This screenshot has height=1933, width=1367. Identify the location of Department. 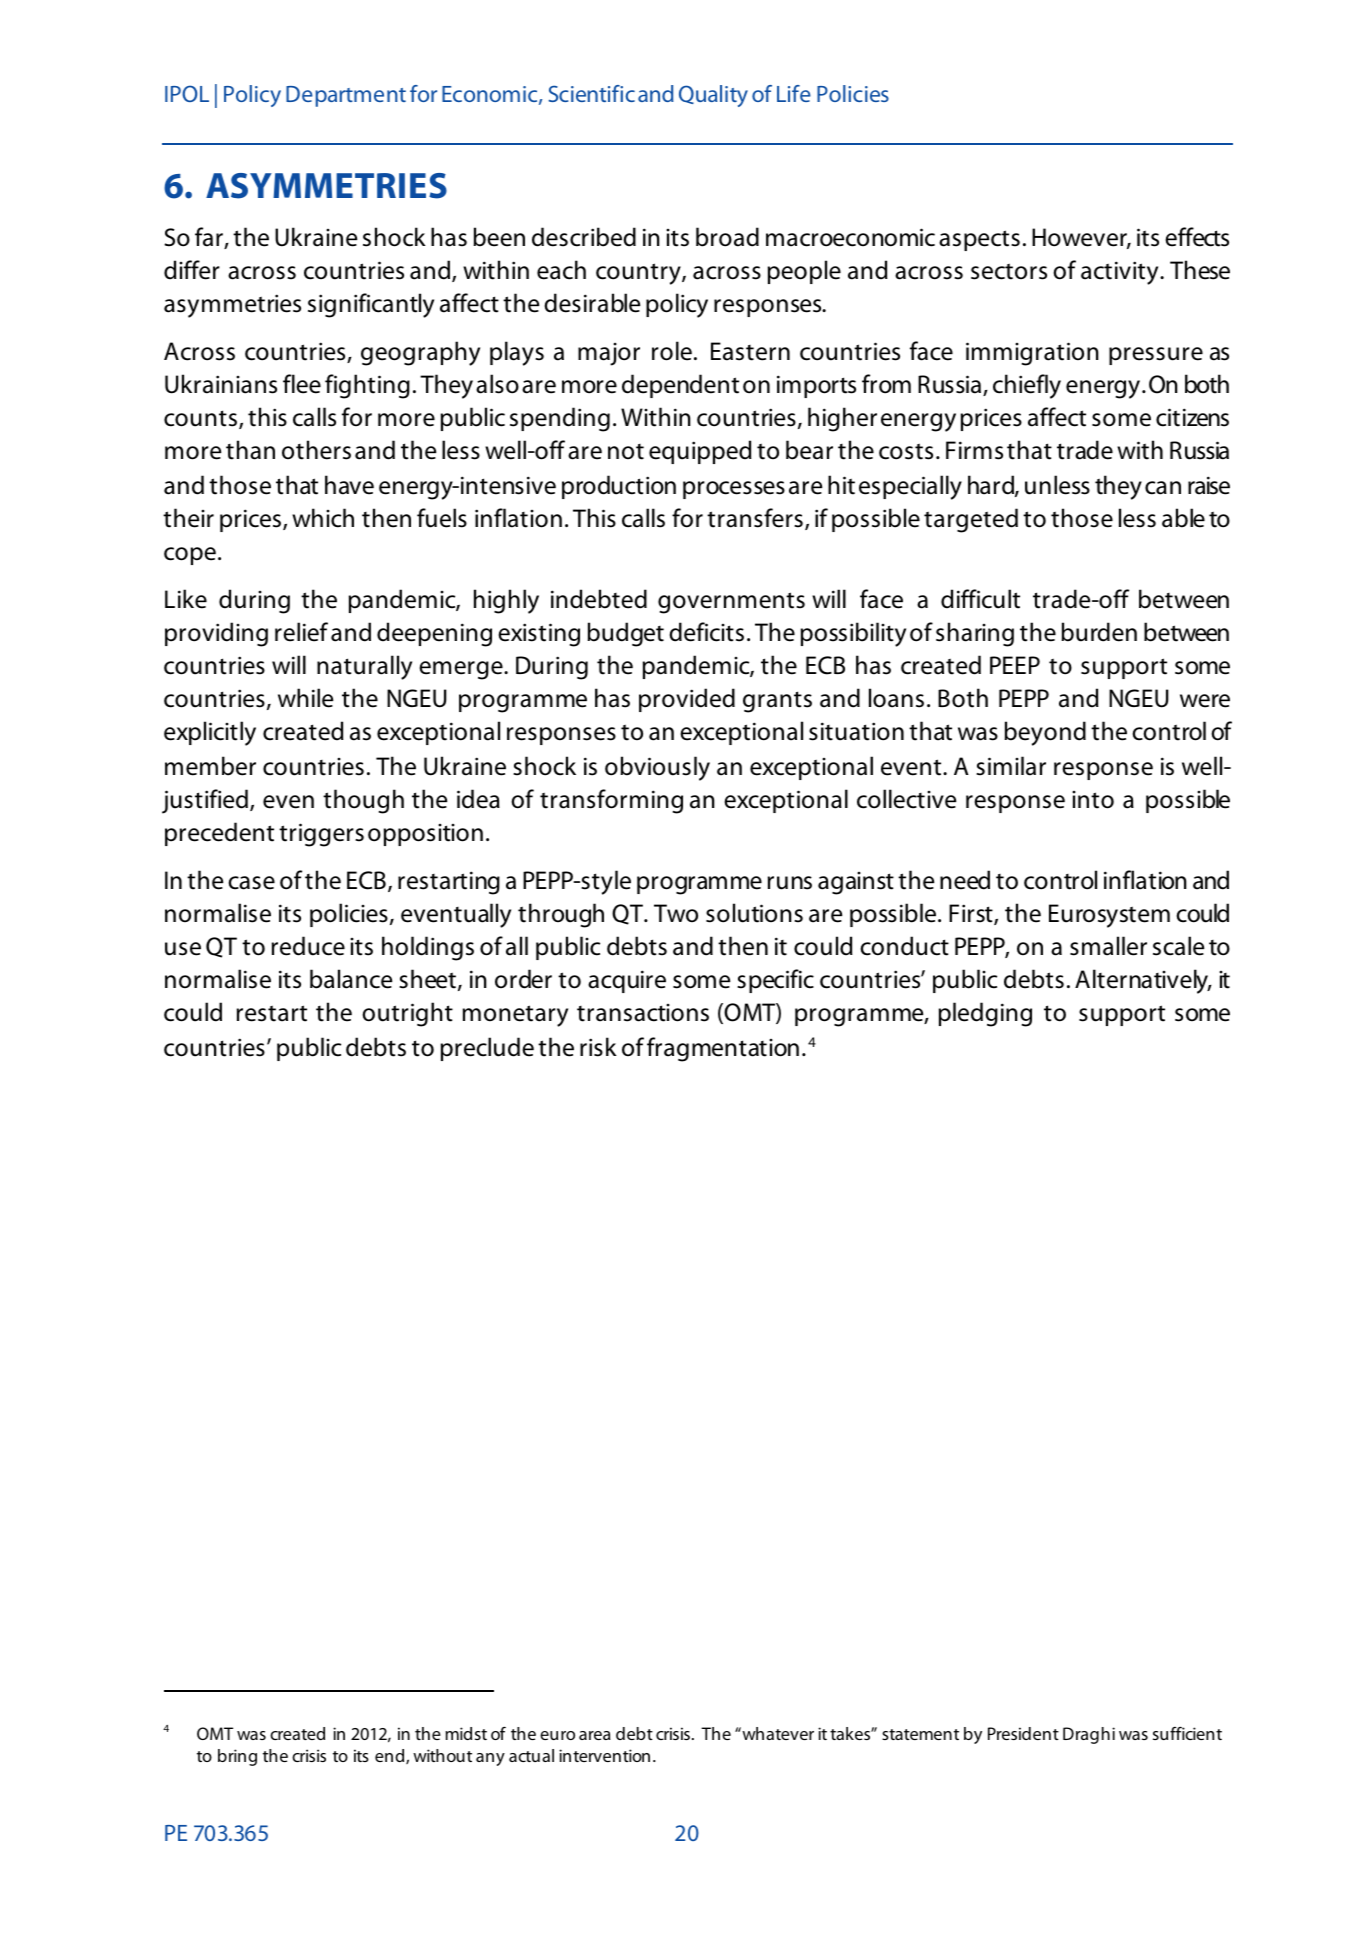
(346, 96).
